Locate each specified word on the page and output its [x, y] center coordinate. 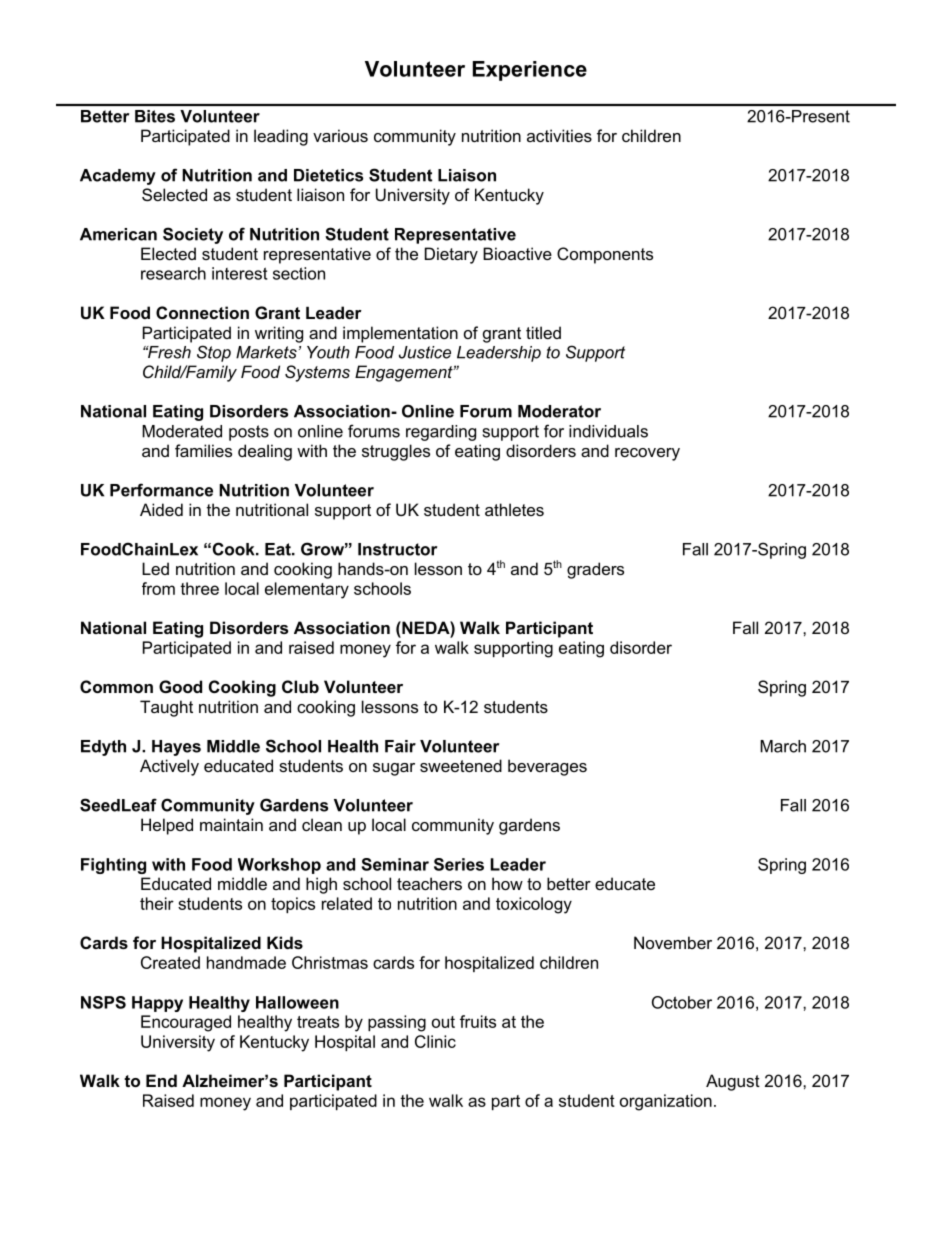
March [783, 746]
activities [559, 135]
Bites [155, 116]
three [199, 588]
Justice [425, 352]
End [161, 1080]
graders [595, 570]
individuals [608, 431]
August [733, 1082]
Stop [214, 353]
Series [459, 864]
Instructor [397, 549]
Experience [530, 71]
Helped [167, 826]
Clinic [435, 1041]
